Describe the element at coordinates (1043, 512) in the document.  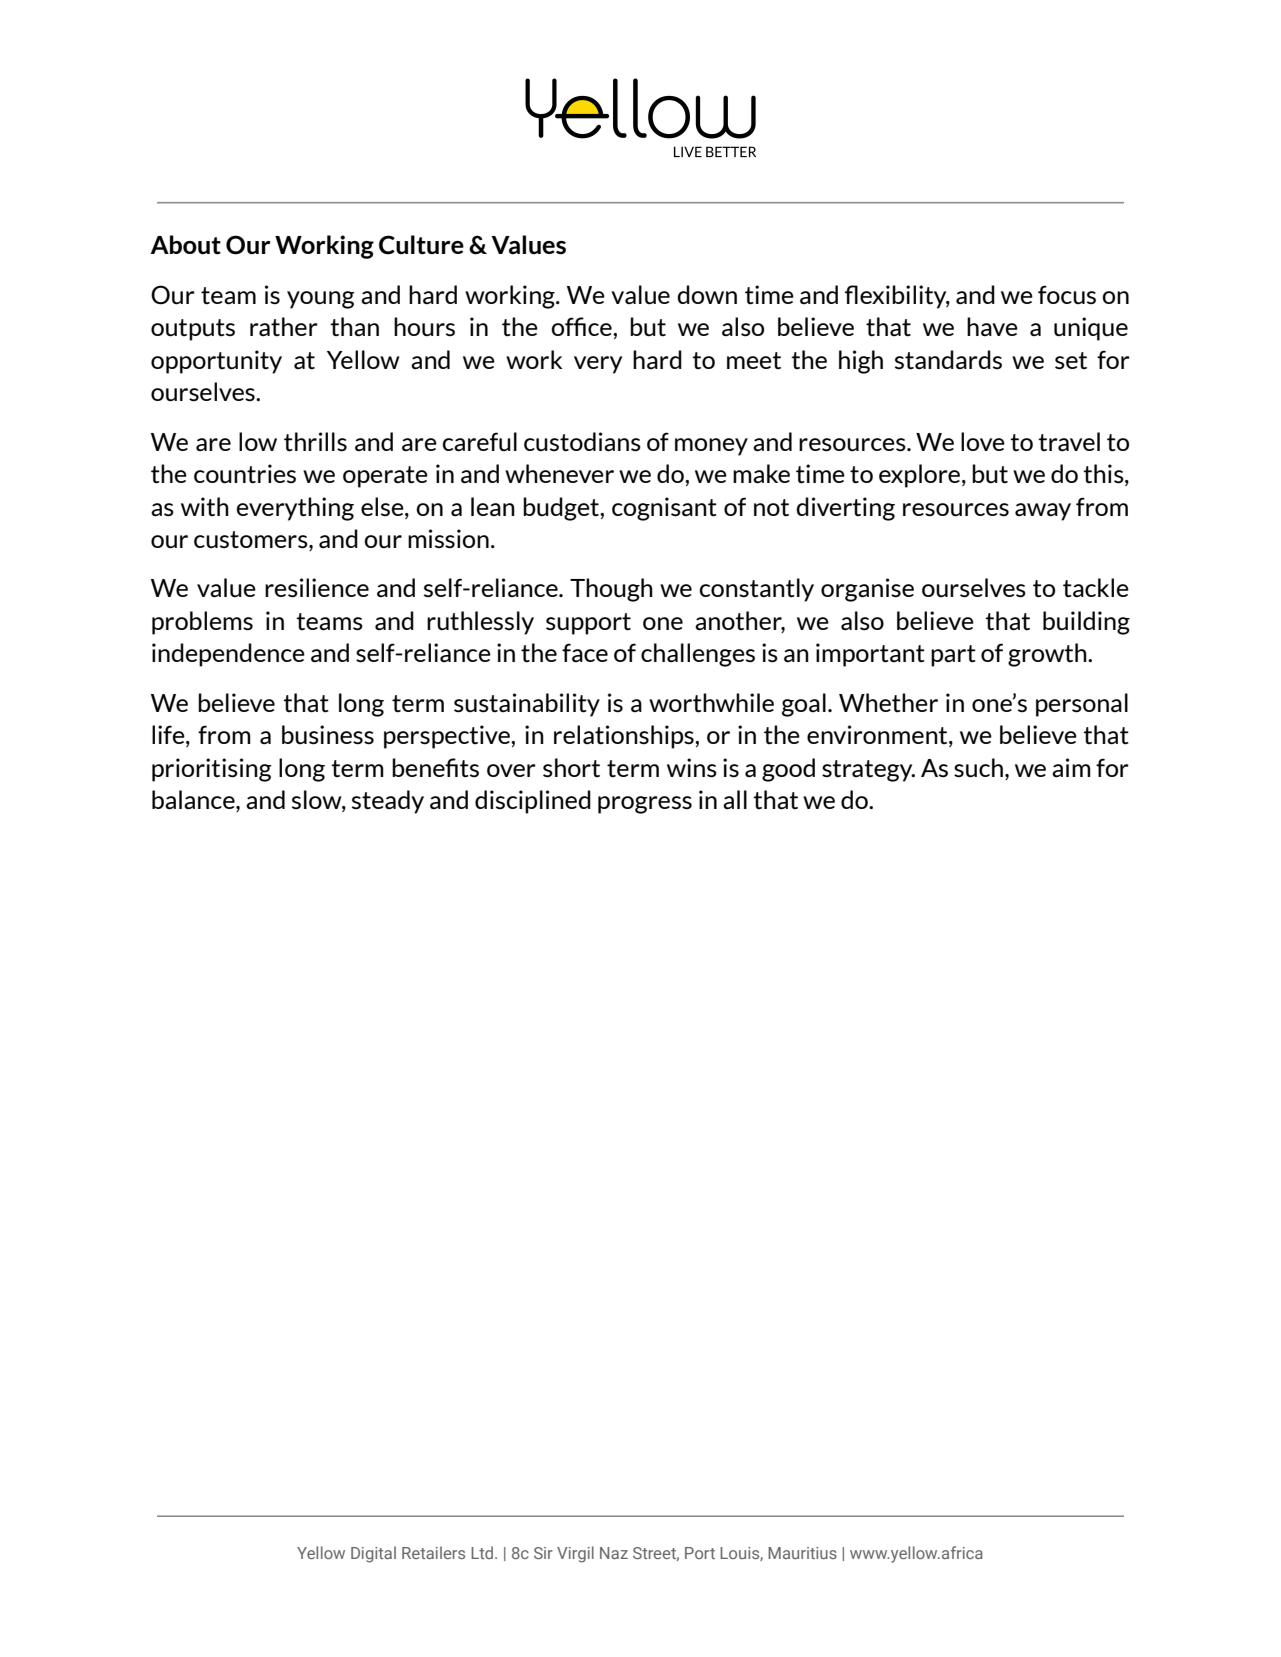
I see `away` at that location.
